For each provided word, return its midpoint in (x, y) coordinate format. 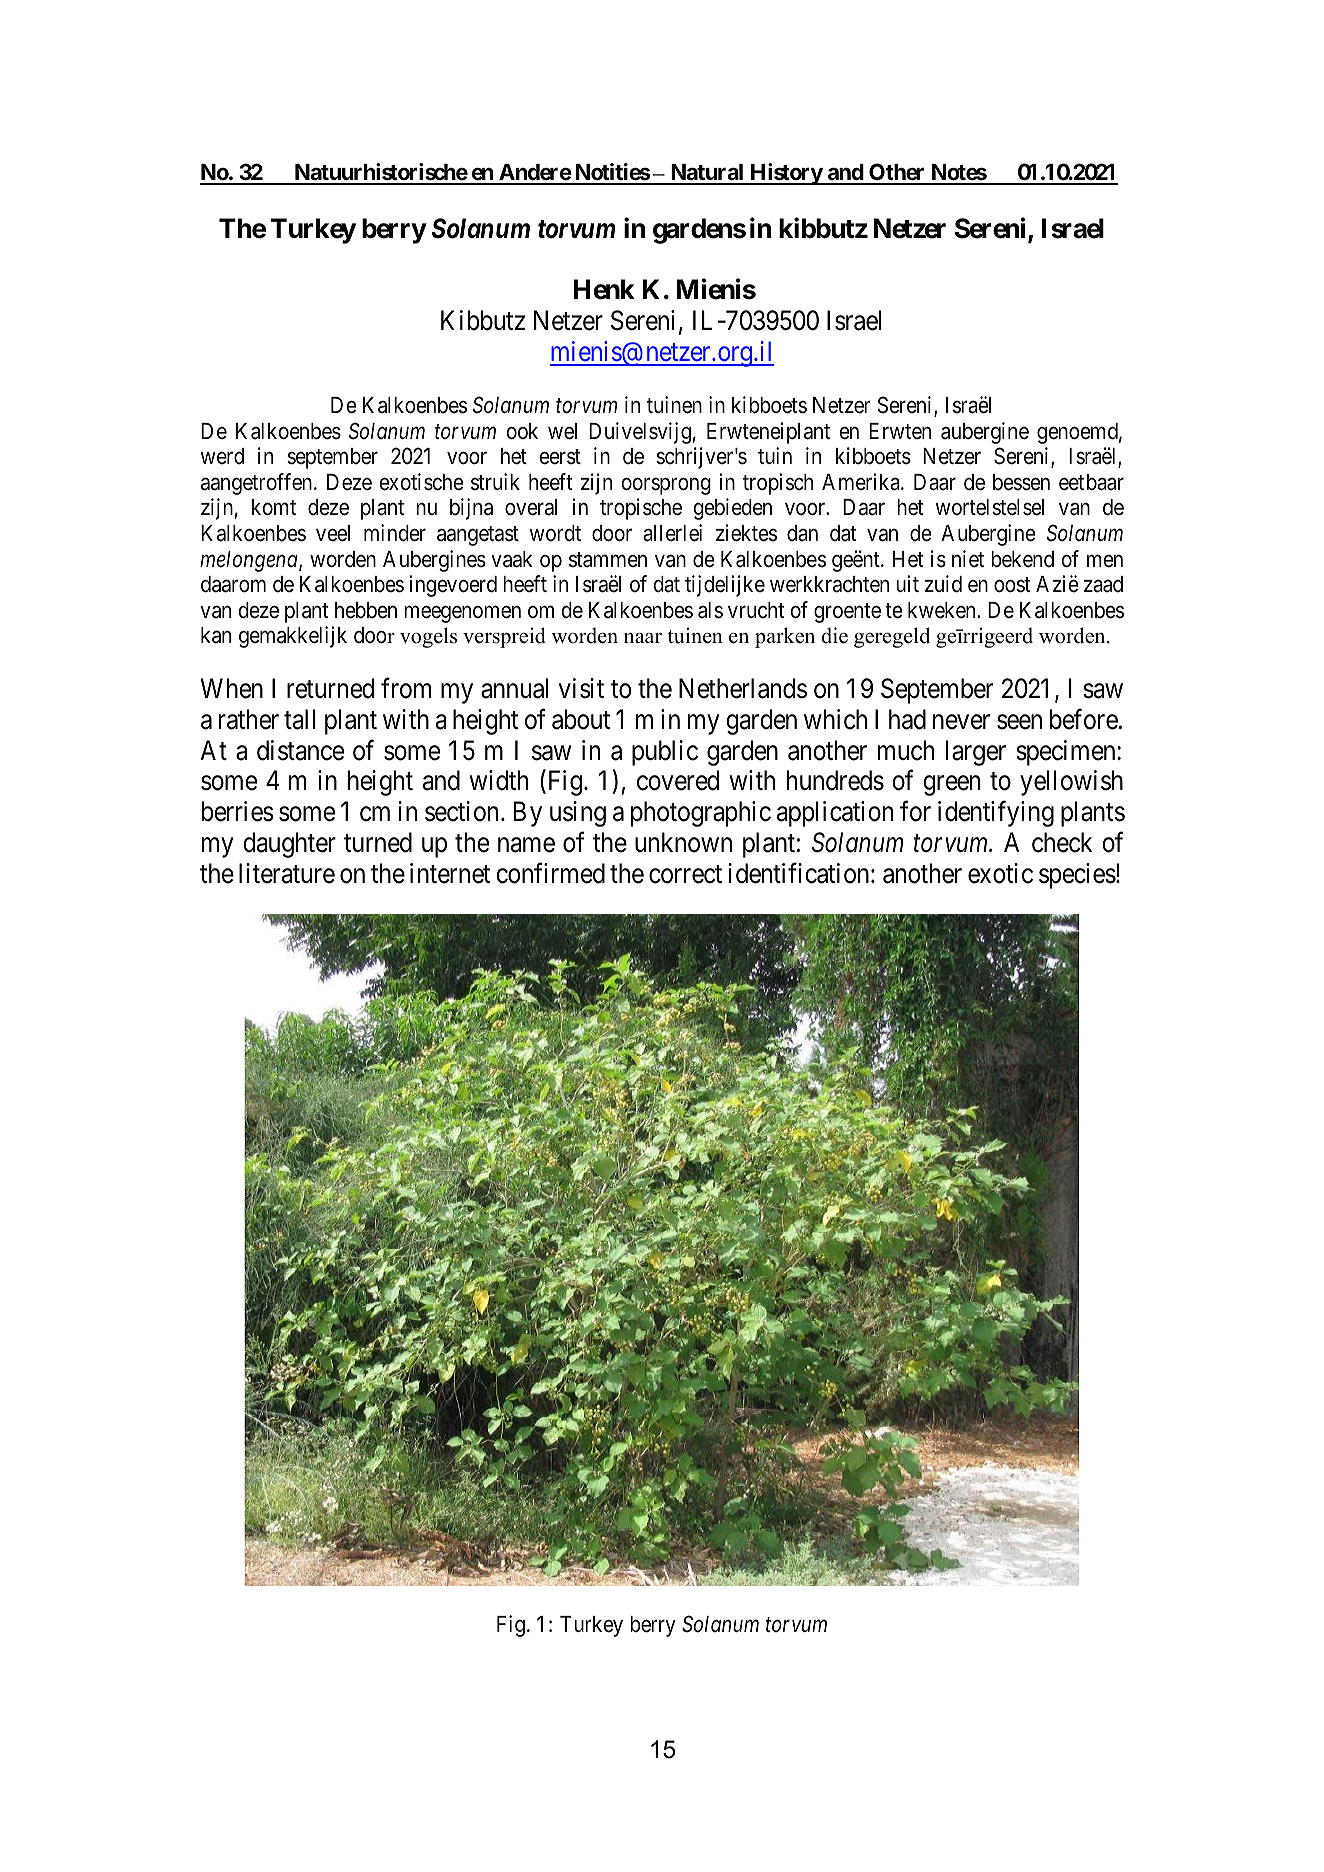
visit (581, 688)
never (961, 722)
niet (968, 559)
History (786, 174)
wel (562, 431)
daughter (289, 845)
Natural (707, 174)
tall (299, 719)
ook (522, 431)
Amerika (862, 482)
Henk (604, 289)
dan (802, 533)
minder (395, 533)
